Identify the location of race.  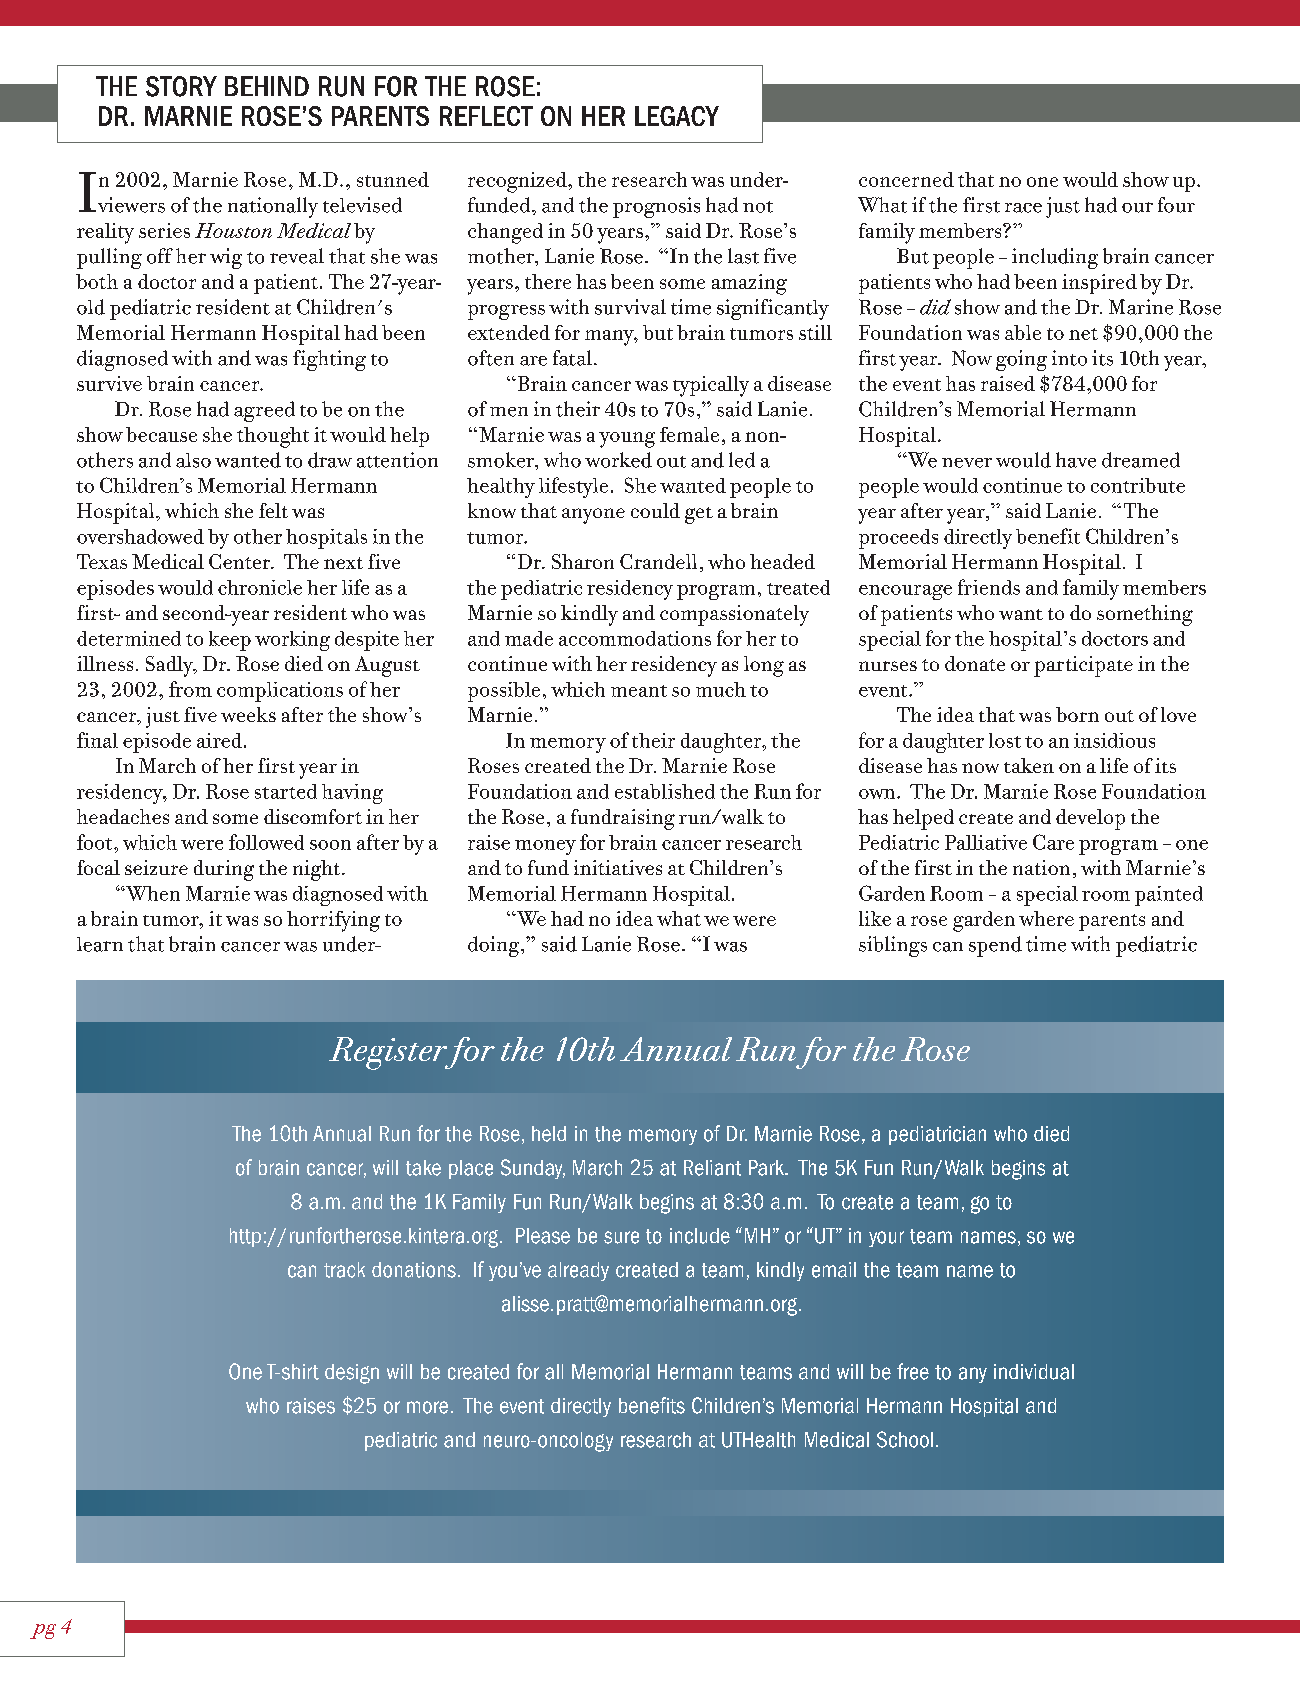
(1023, 208).
